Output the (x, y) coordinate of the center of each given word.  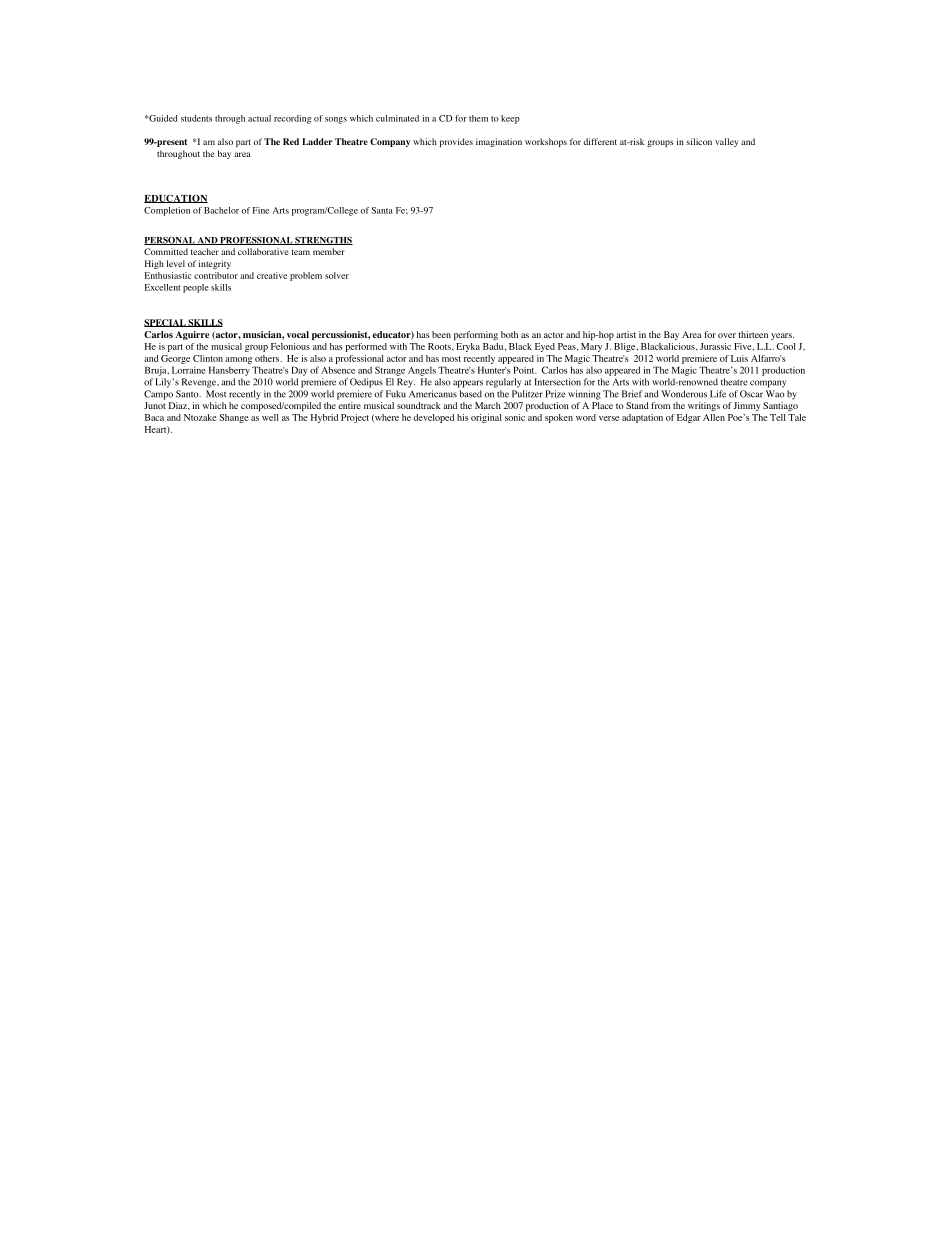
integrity (215, 264)
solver (337, 275)
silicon (699, 141)
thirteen (753, 334)
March (488, 405)
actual (259, 118)
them (478, 118)
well (270, 417)
